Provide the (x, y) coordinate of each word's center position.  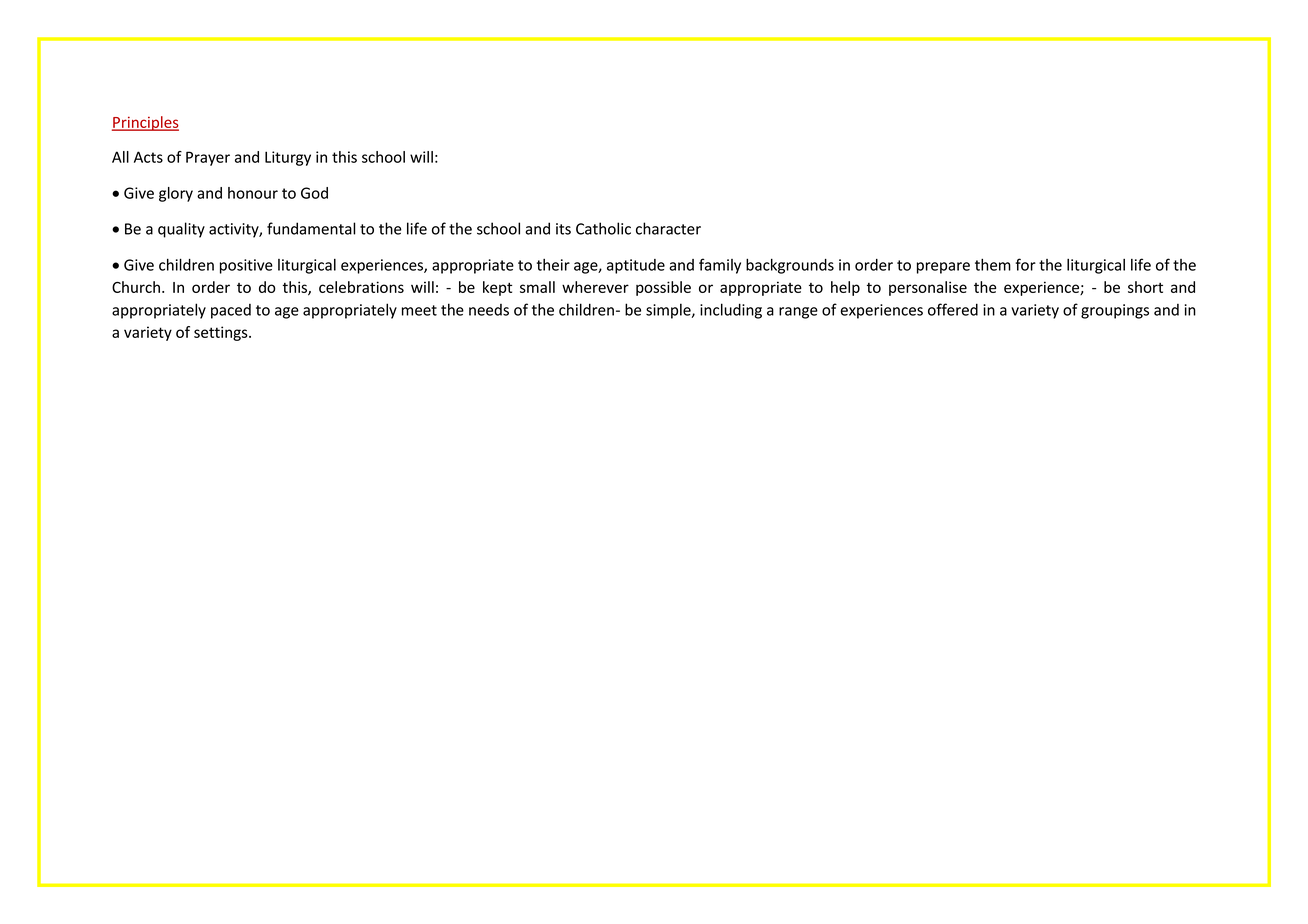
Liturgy (288, 158)
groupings (1115, 311)
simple (669, 311)
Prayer (208, 158)
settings (222, 333)
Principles (145, 123)
